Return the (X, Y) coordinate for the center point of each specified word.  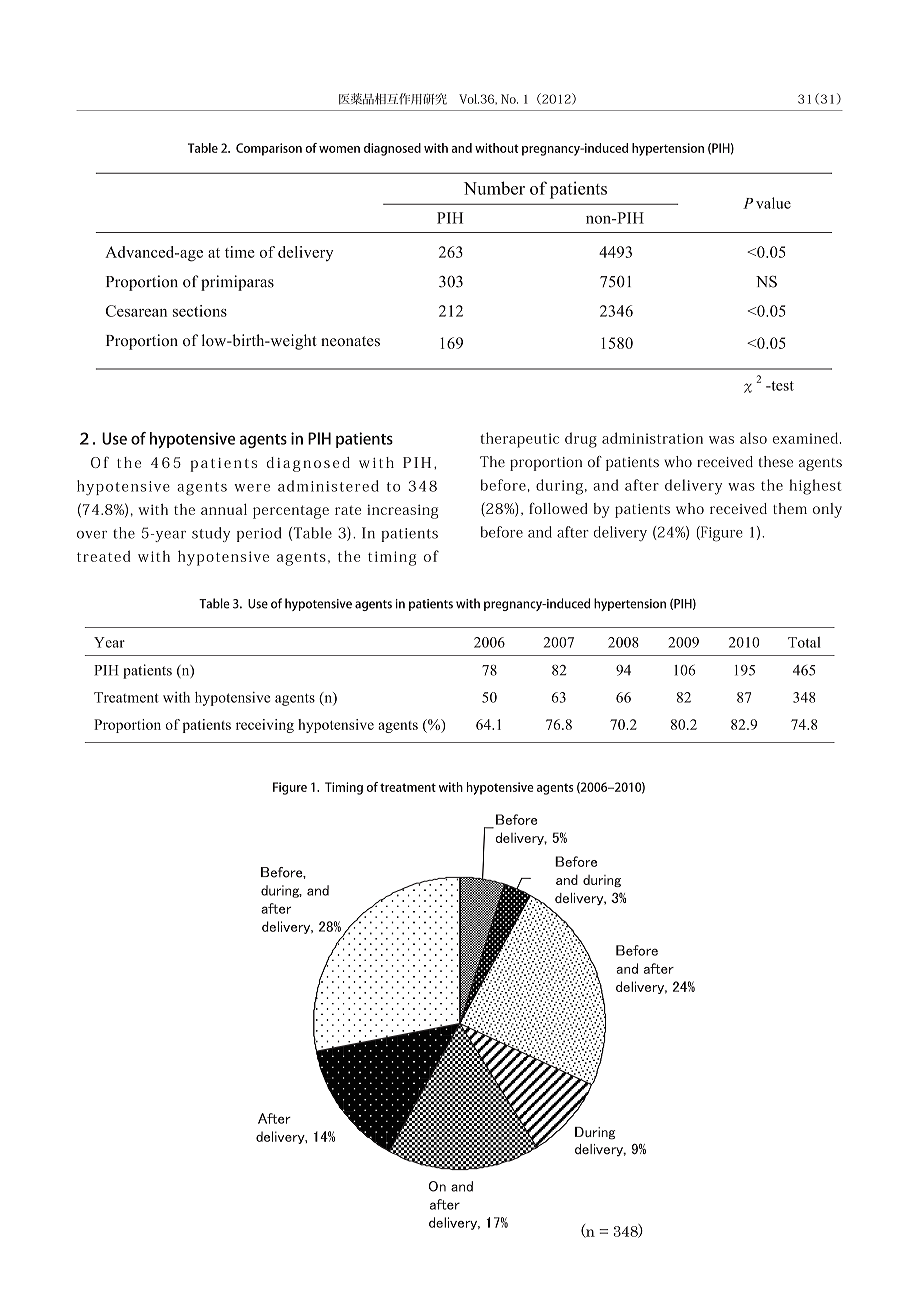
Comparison (269, 149)
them (790, 508)
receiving (265, 726)
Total (804, 642)
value (773, 203)
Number (494, 188)
